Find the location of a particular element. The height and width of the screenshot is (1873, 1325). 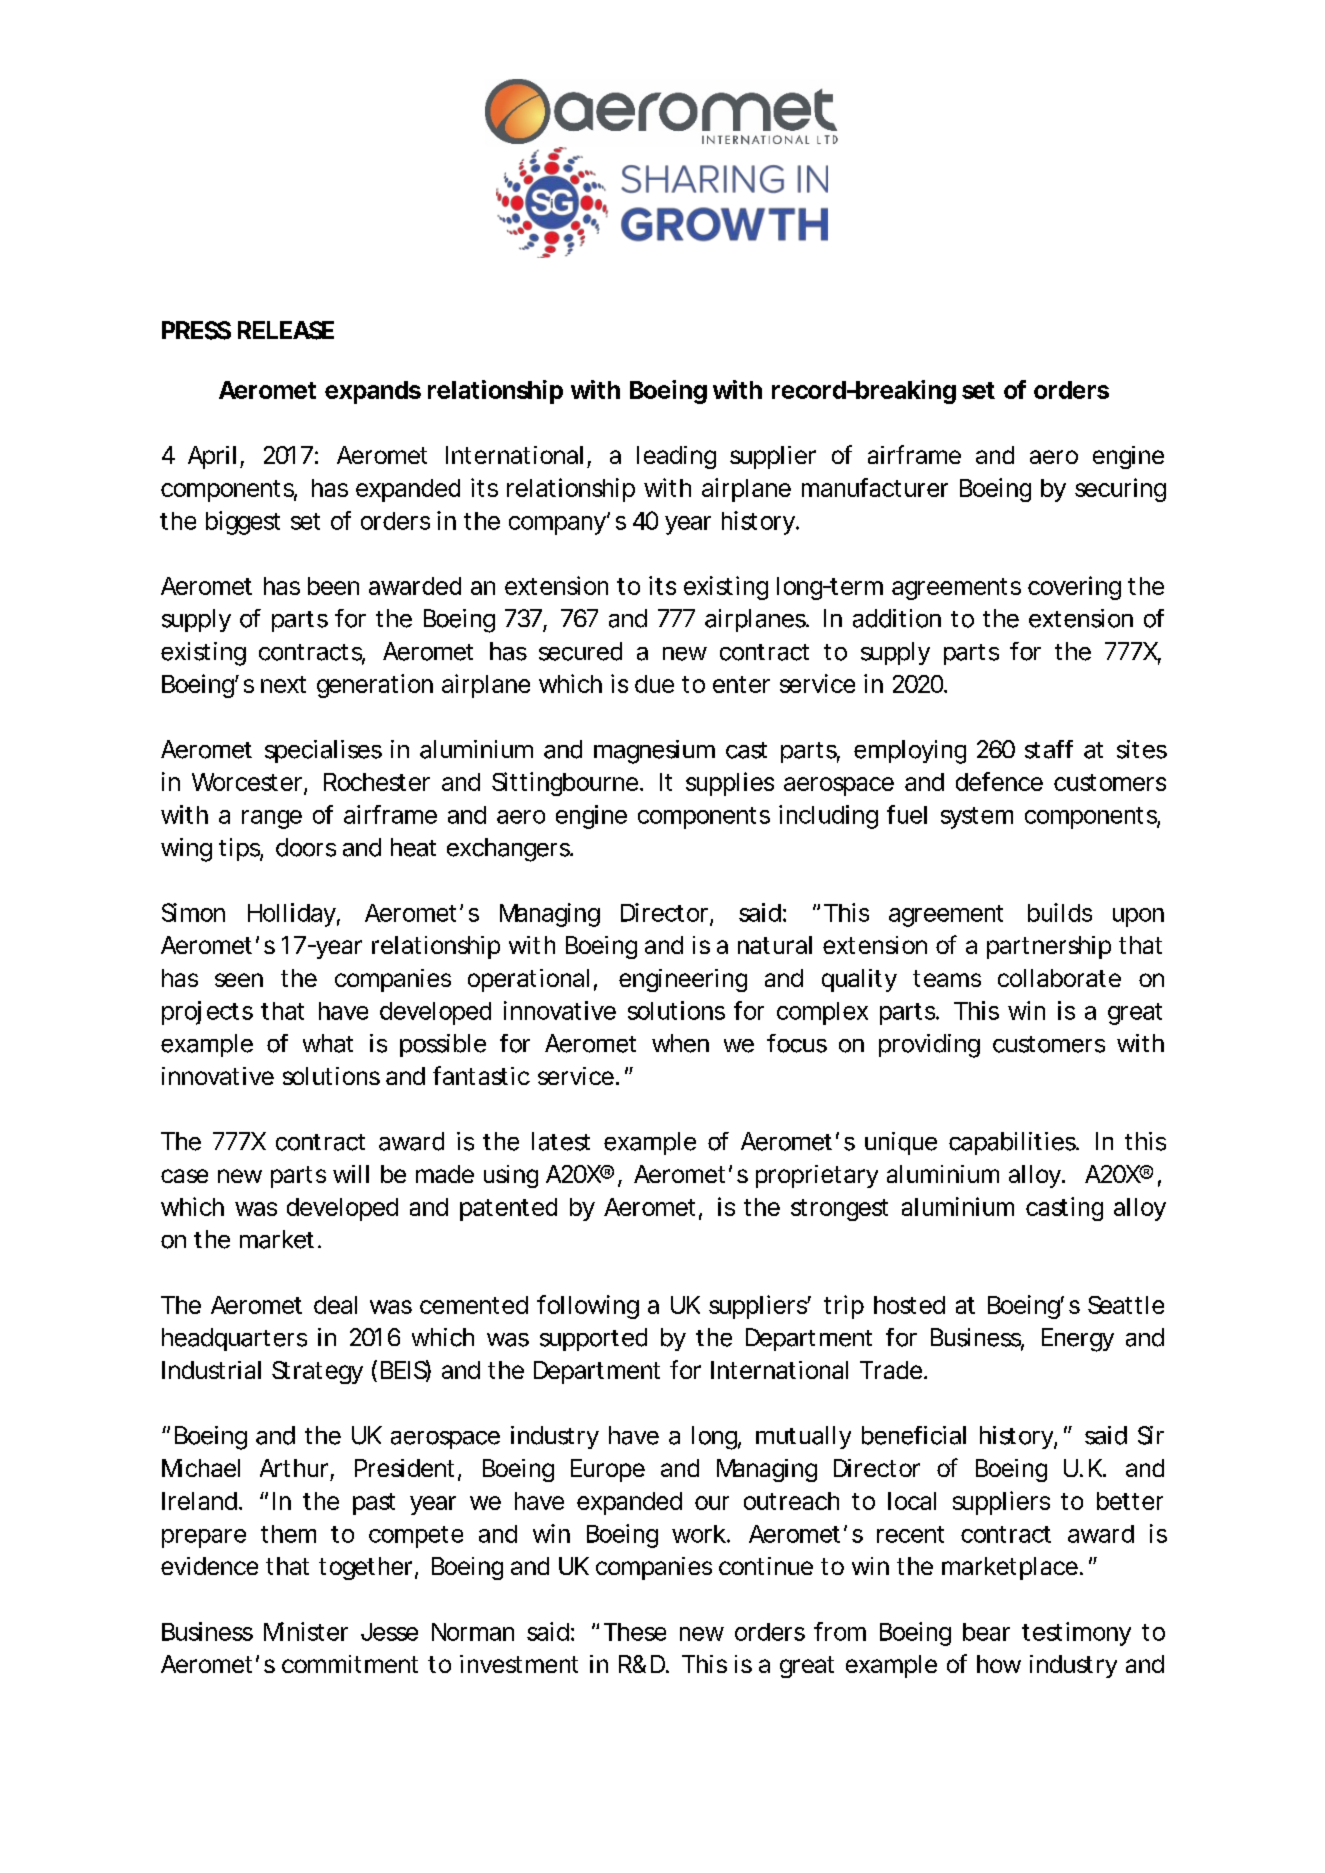

deal is located at coordinates (335, 1305).
